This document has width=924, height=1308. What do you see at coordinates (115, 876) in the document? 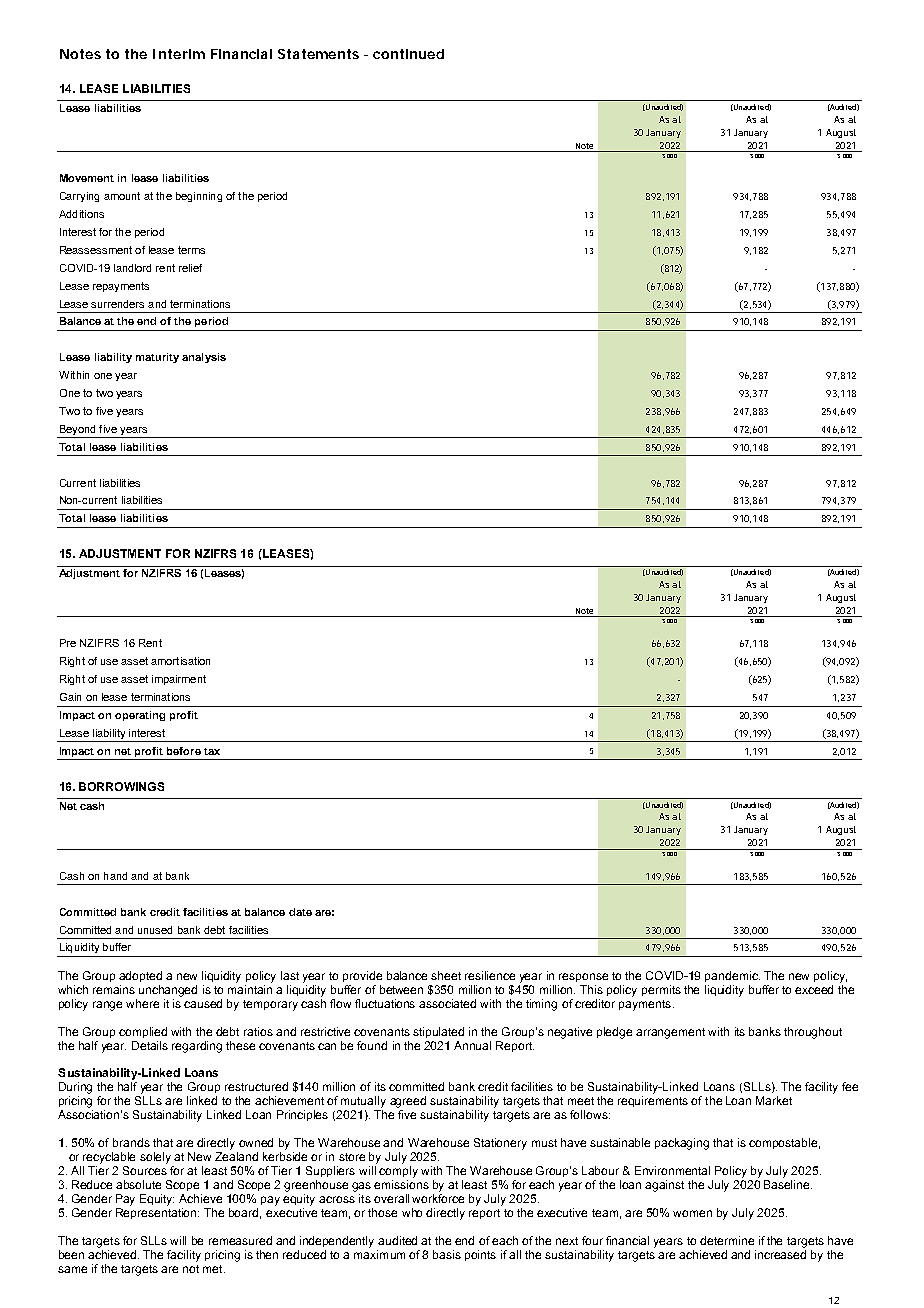
I see `hand` at bounding box center [115, 876].
